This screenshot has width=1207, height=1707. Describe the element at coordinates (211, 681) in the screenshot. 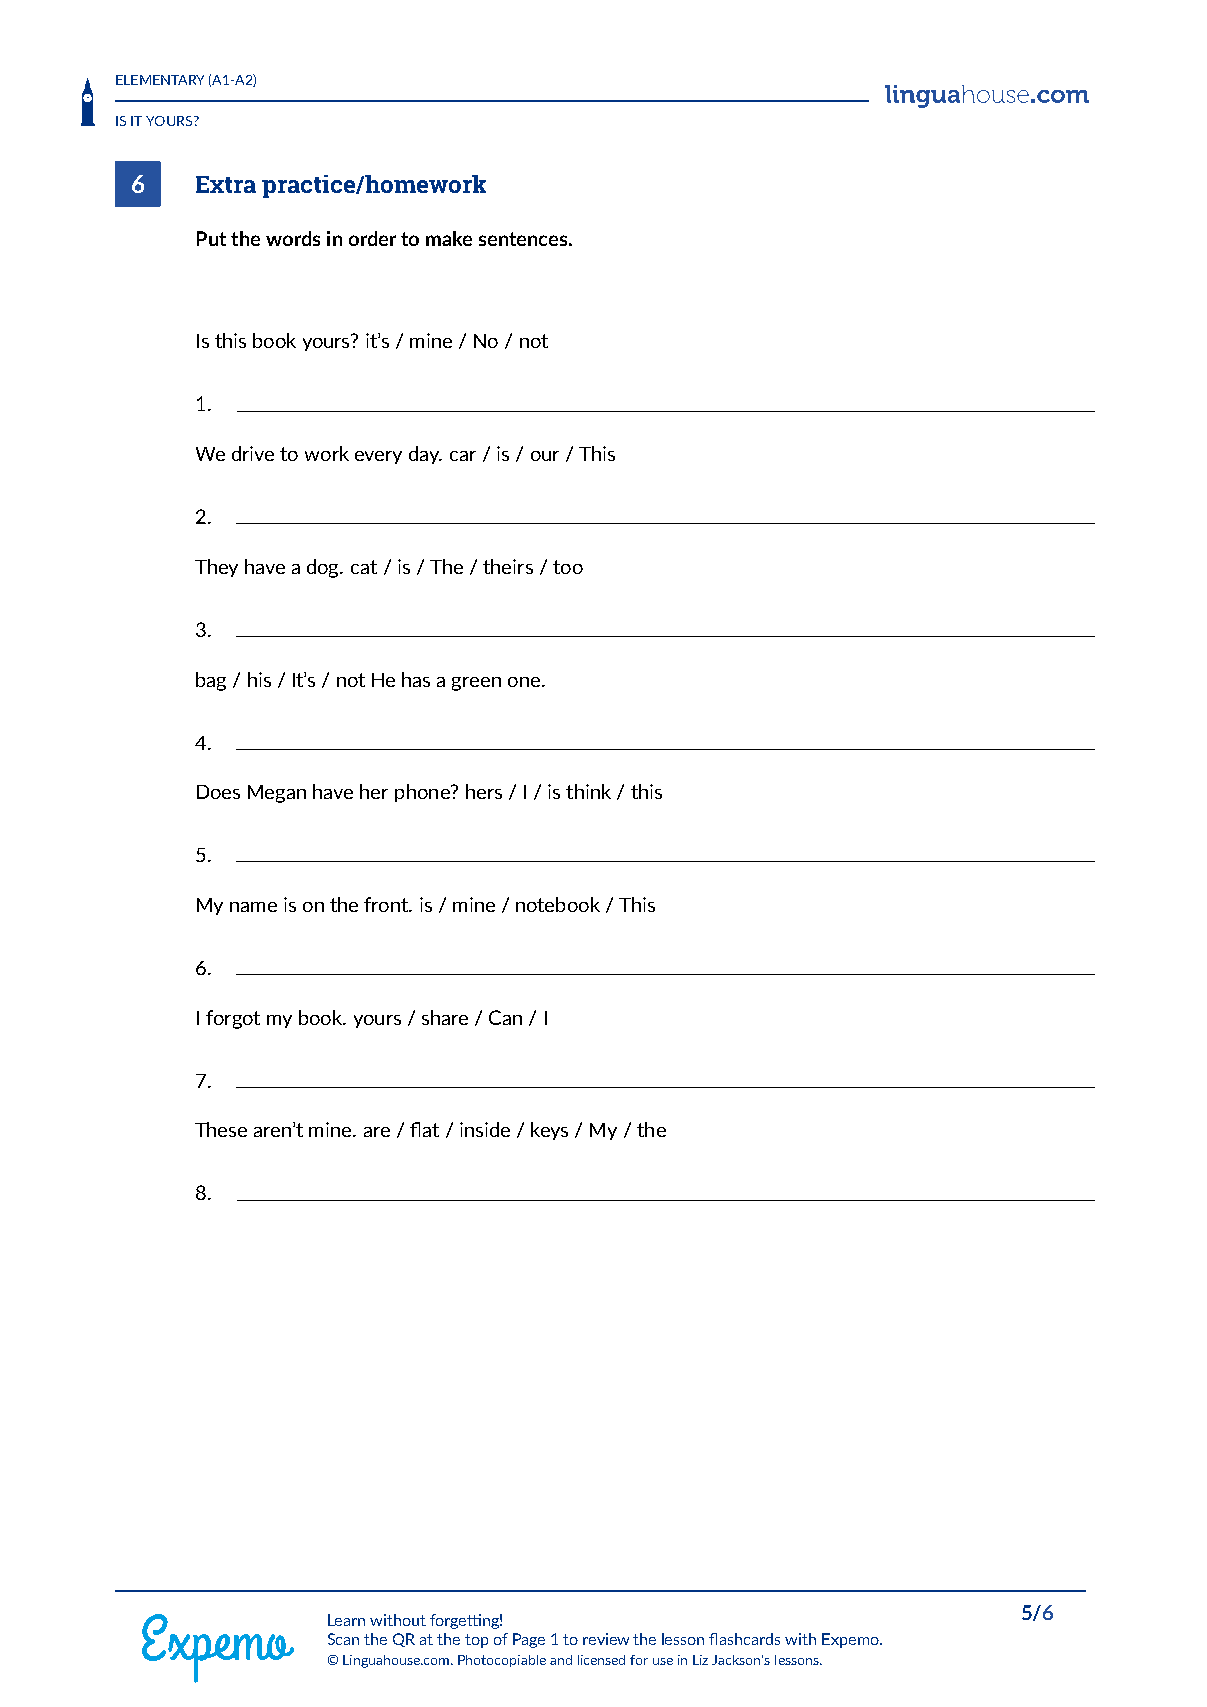

I see `bag` at that location.
